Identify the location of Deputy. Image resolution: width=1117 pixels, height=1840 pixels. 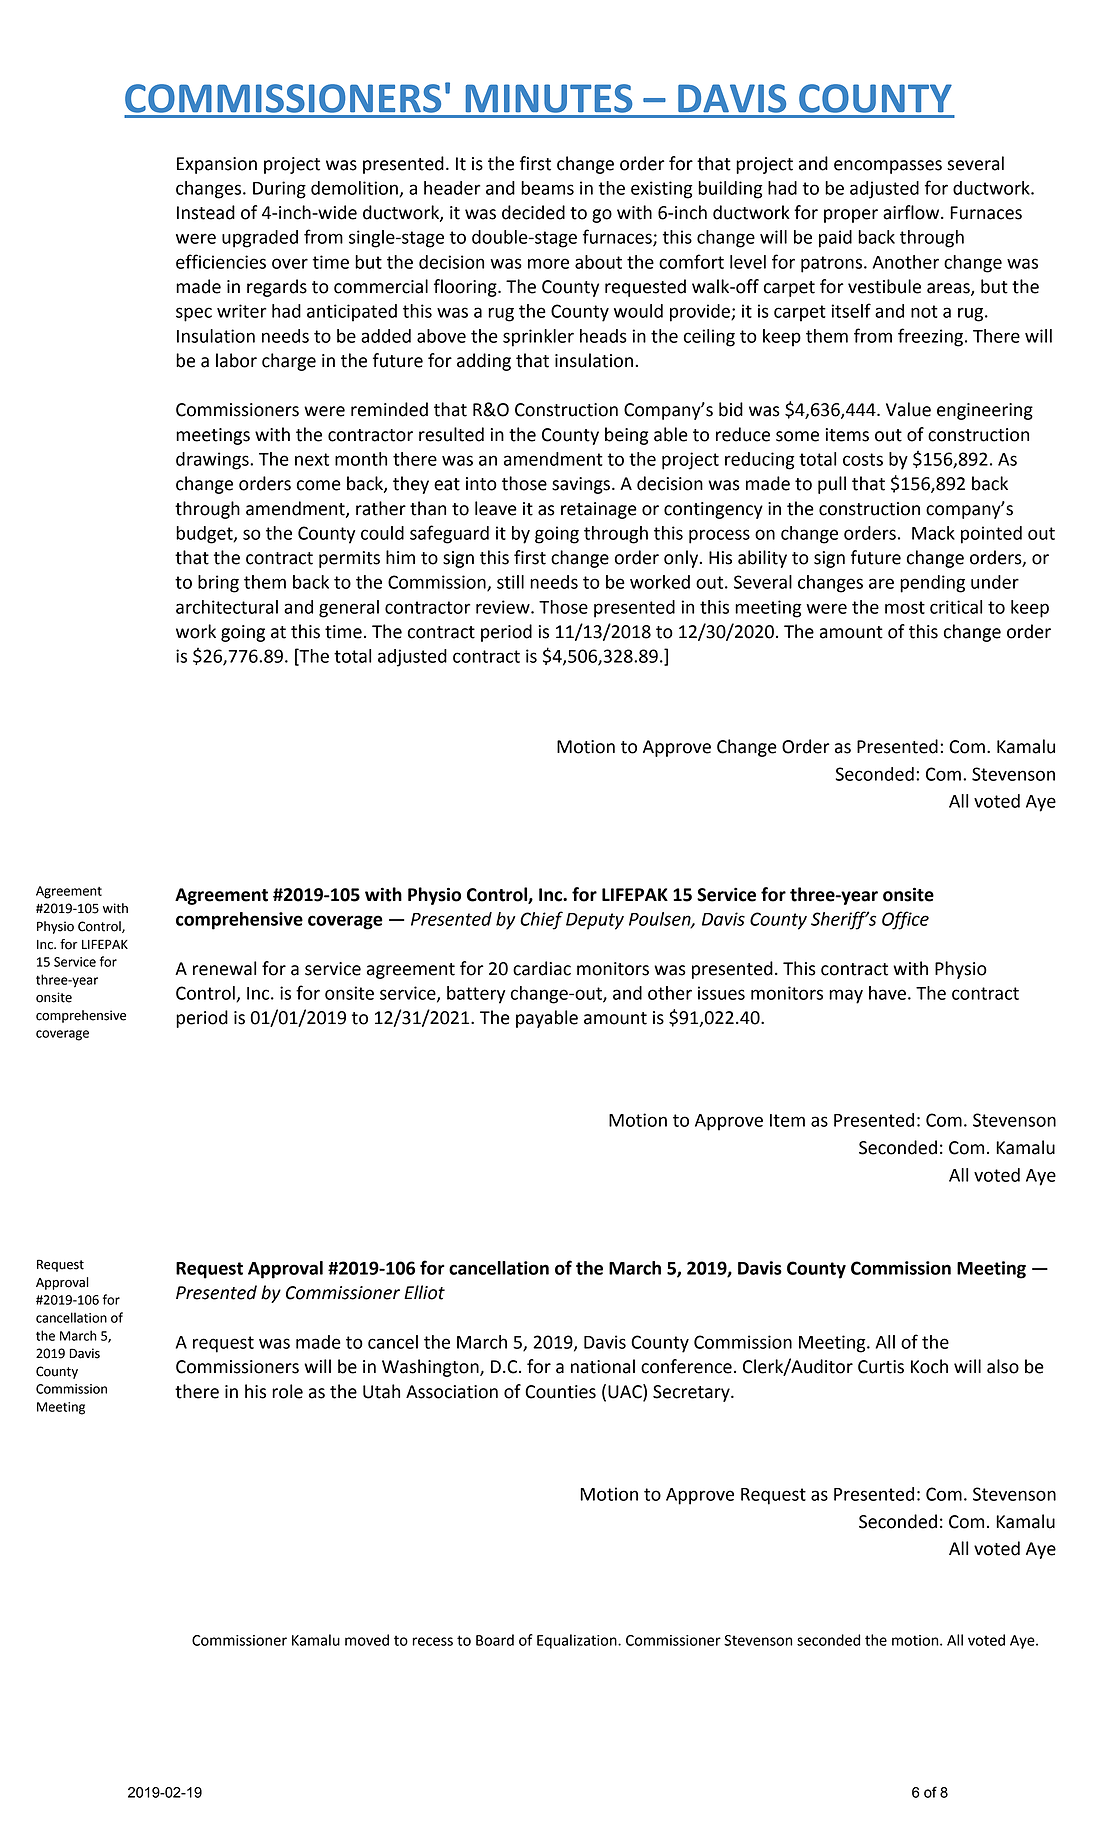
(595, 921).
